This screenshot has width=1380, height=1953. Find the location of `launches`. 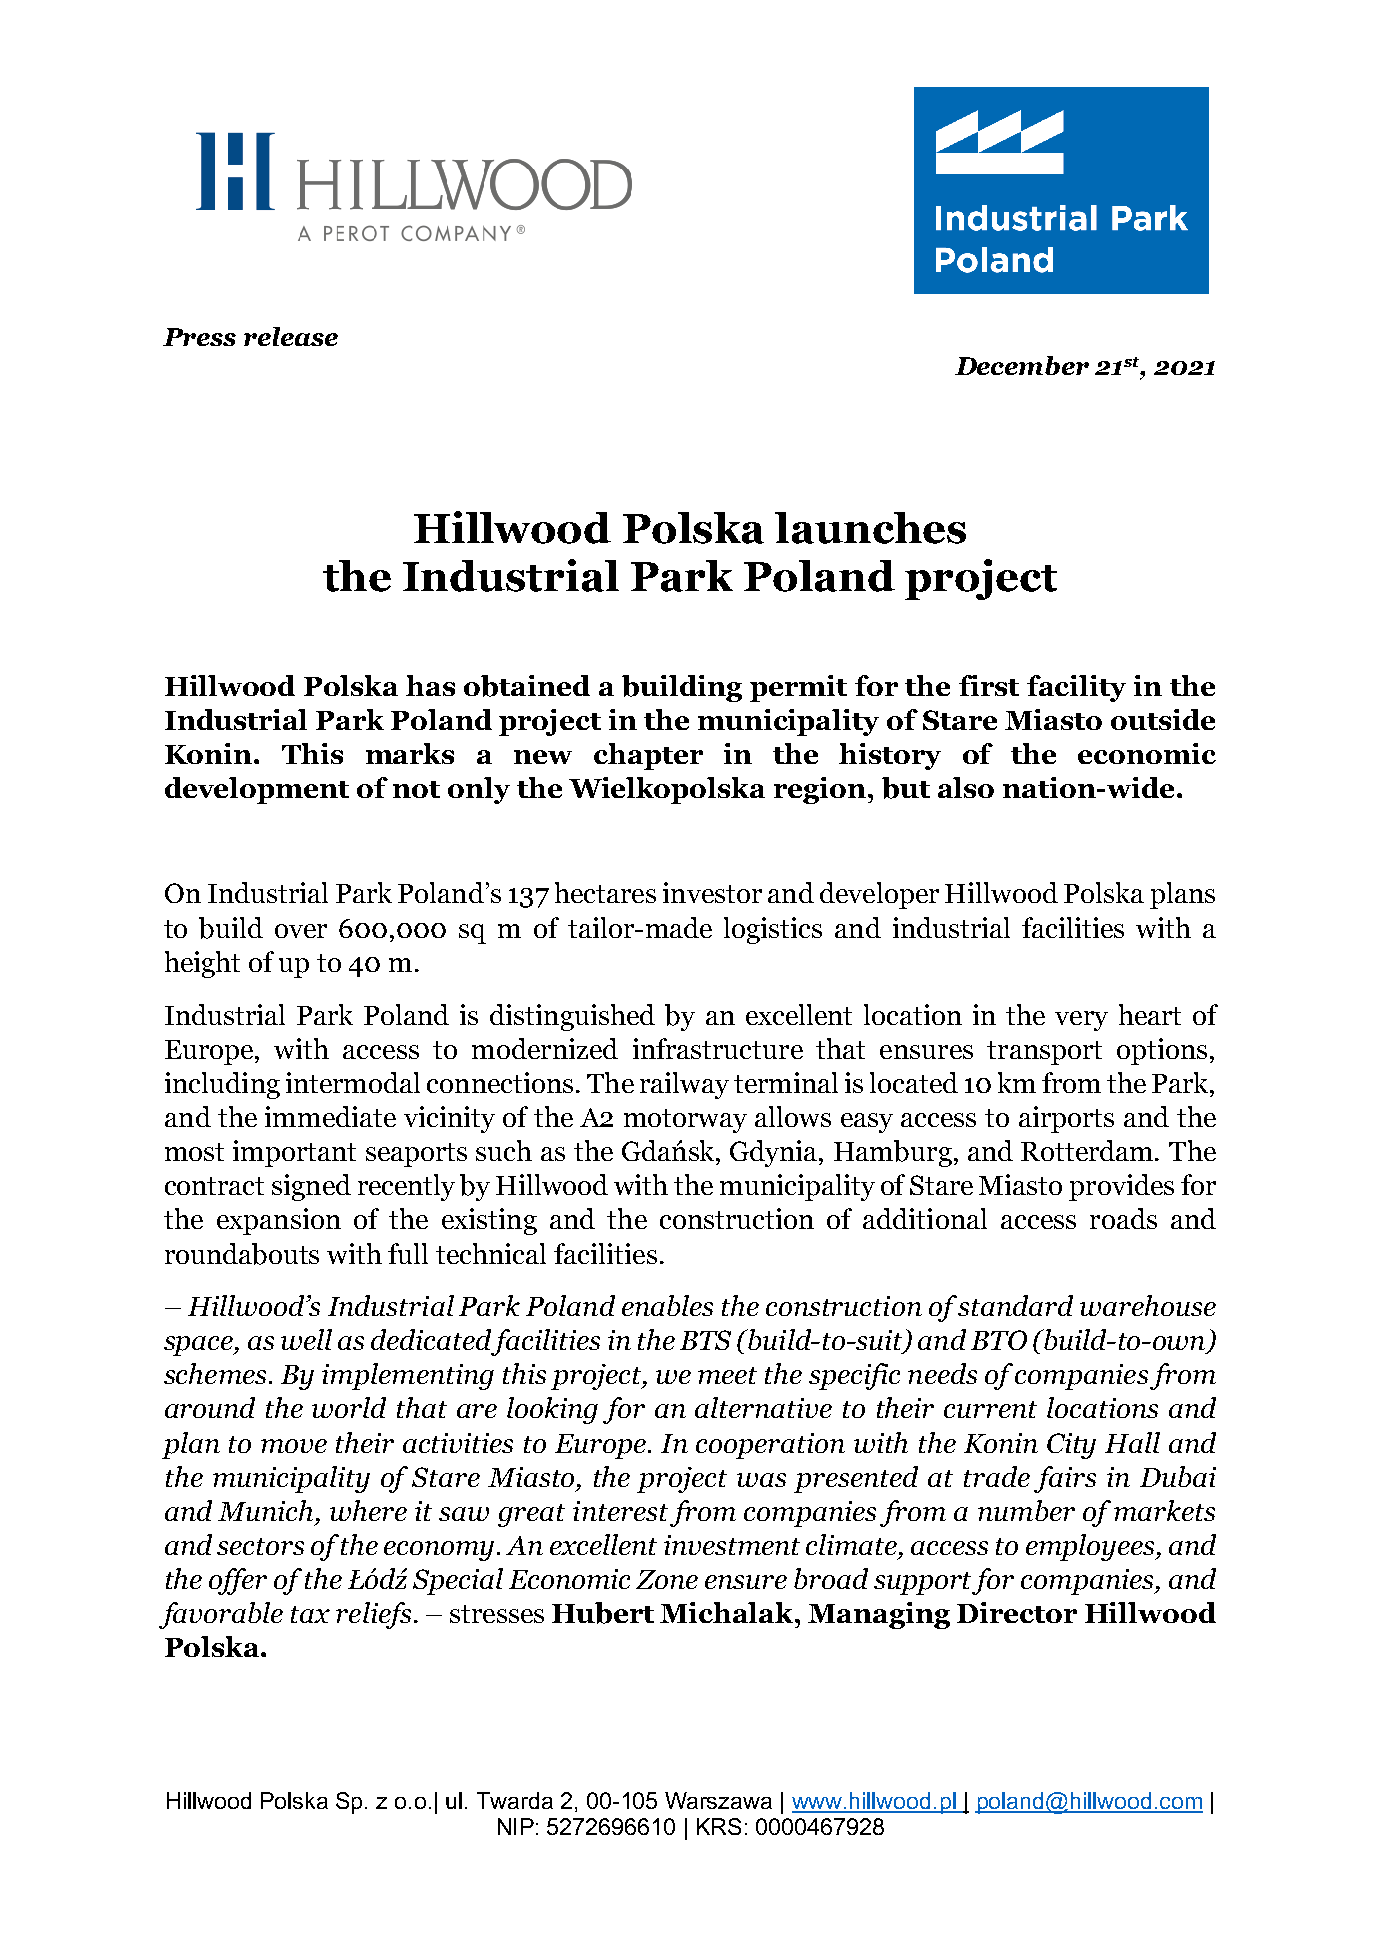

launches is located at coordinates (870, 528).
